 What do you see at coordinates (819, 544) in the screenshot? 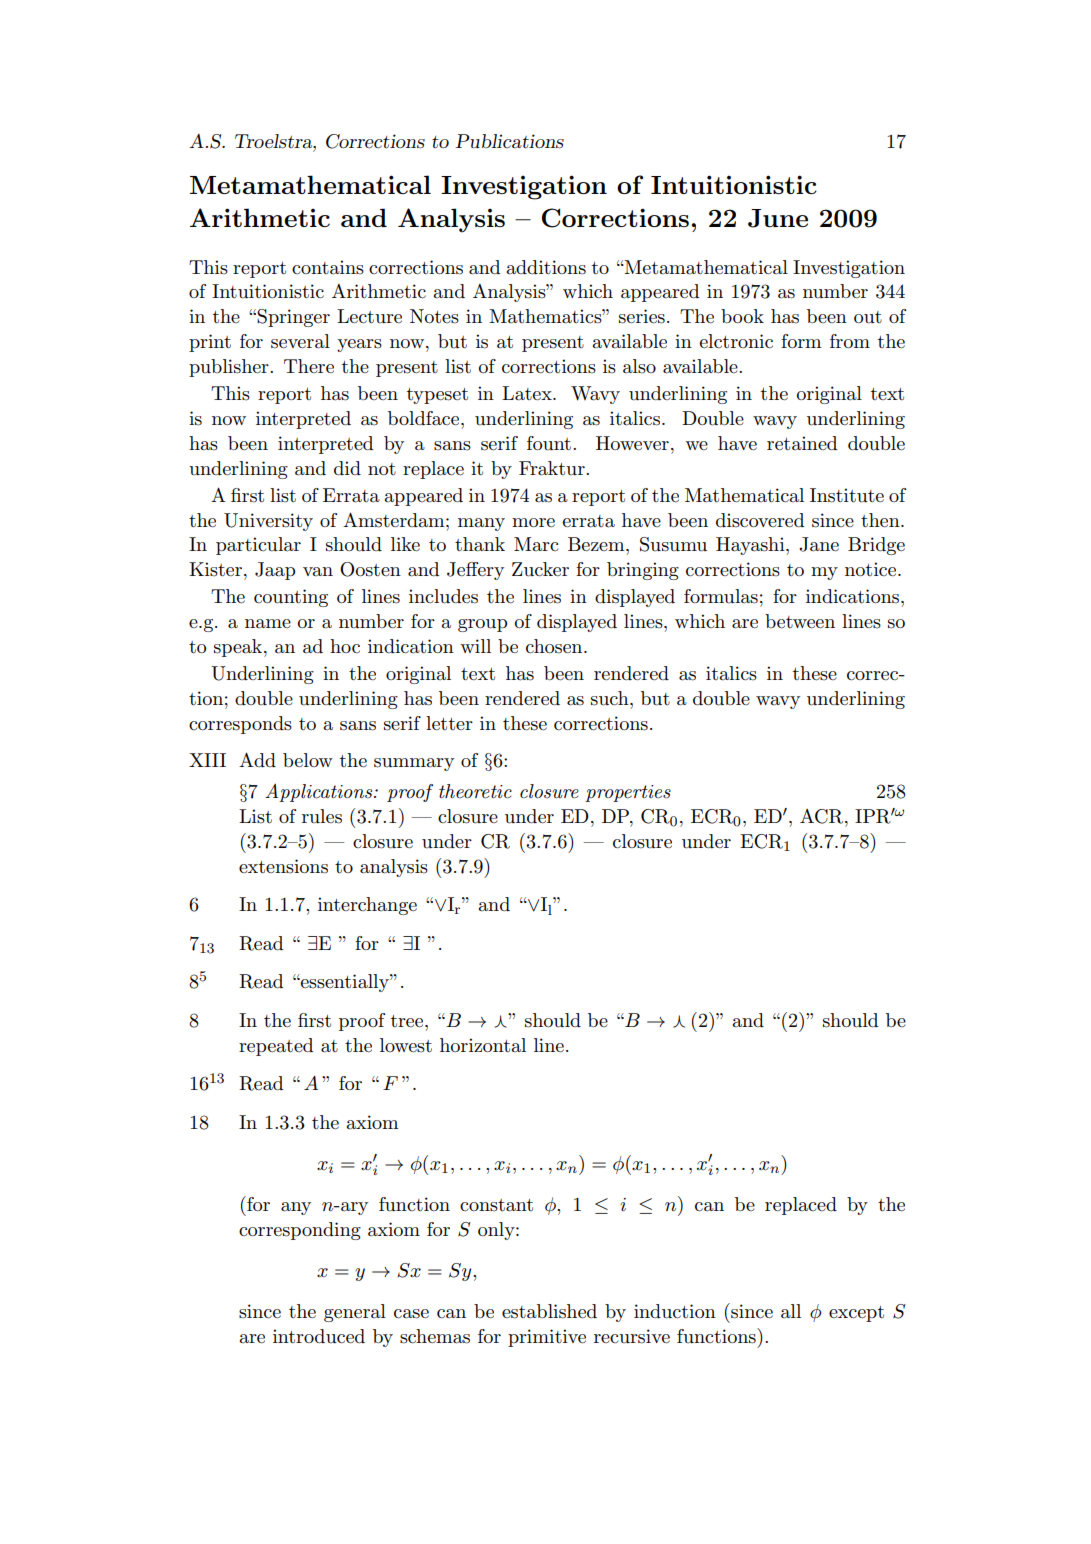
I see `Jane` at bounding box center [819, 544].
